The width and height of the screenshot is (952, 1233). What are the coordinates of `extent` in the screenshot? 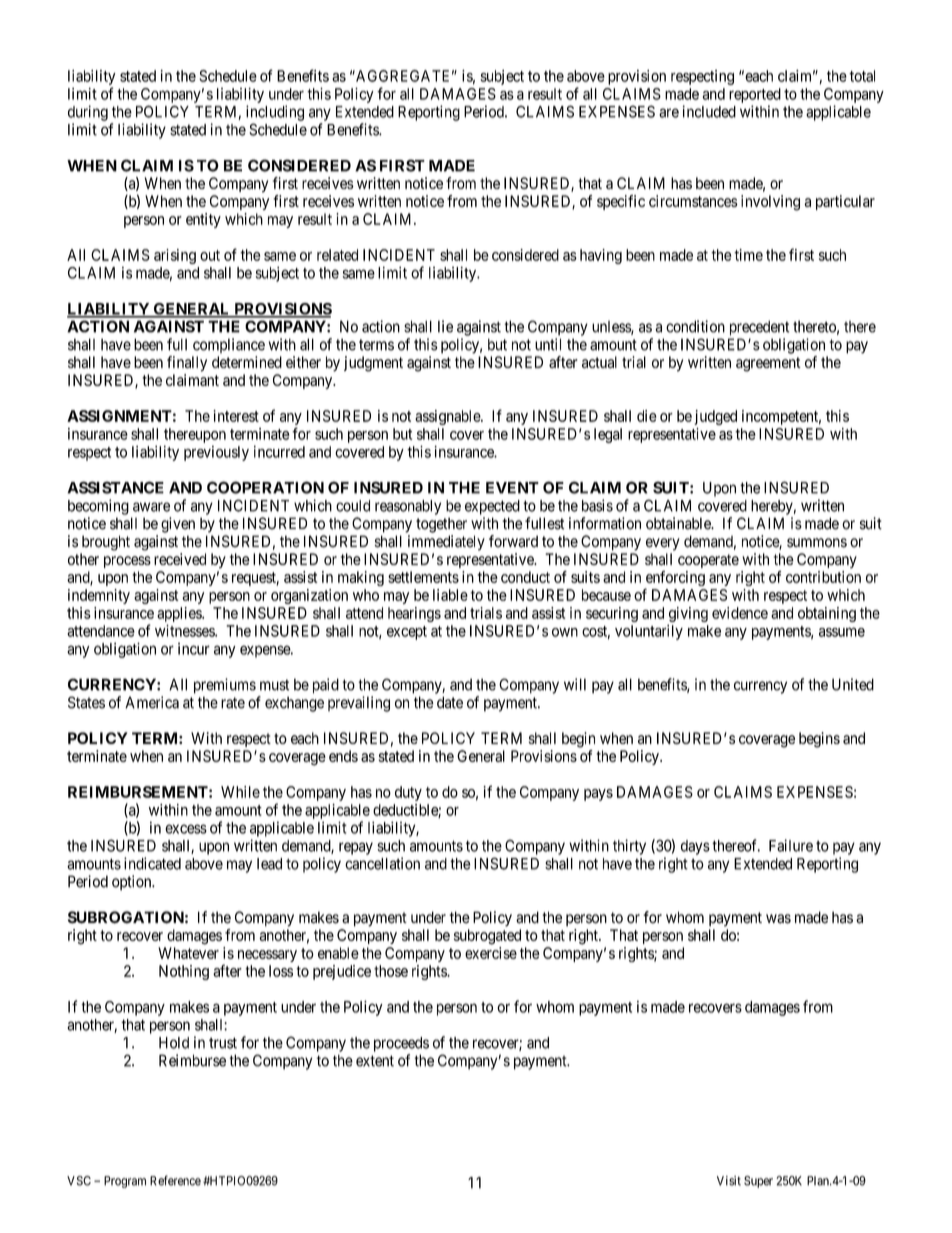 It's located at (375, 1061).
